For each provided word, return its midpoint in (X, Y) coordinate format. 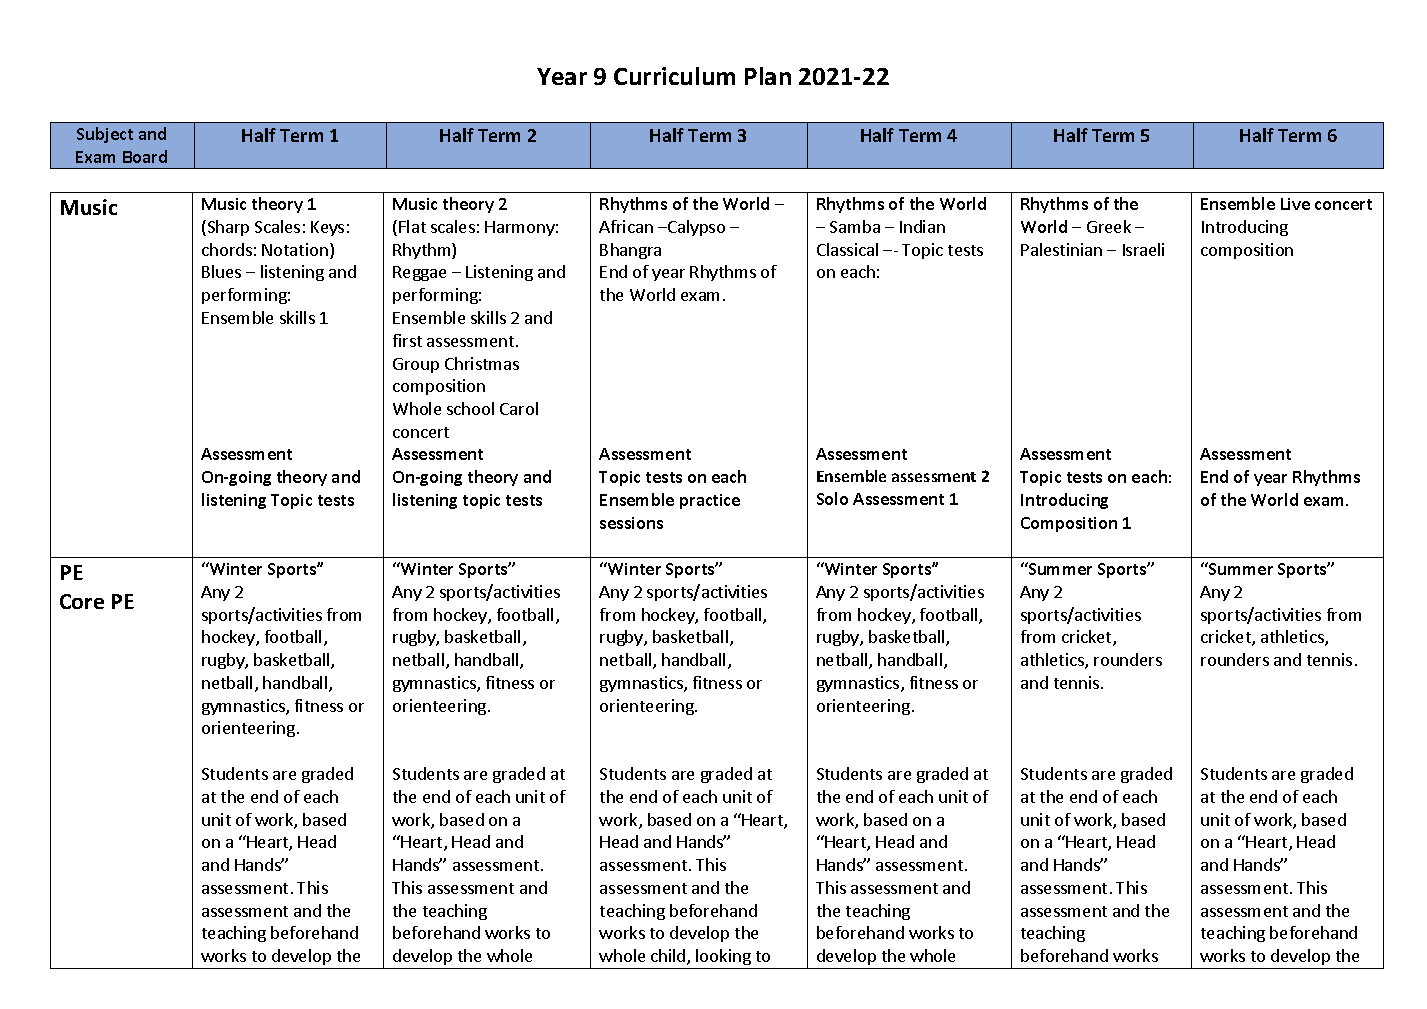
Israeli (1143, 249)
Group (416, 365)
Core (82, 601)
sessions (631, 523)
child (669, 957)
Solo (832, 498)
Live (1295, 204)
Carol (519, 408)
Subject (105, 135)
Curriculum (674, 76)
